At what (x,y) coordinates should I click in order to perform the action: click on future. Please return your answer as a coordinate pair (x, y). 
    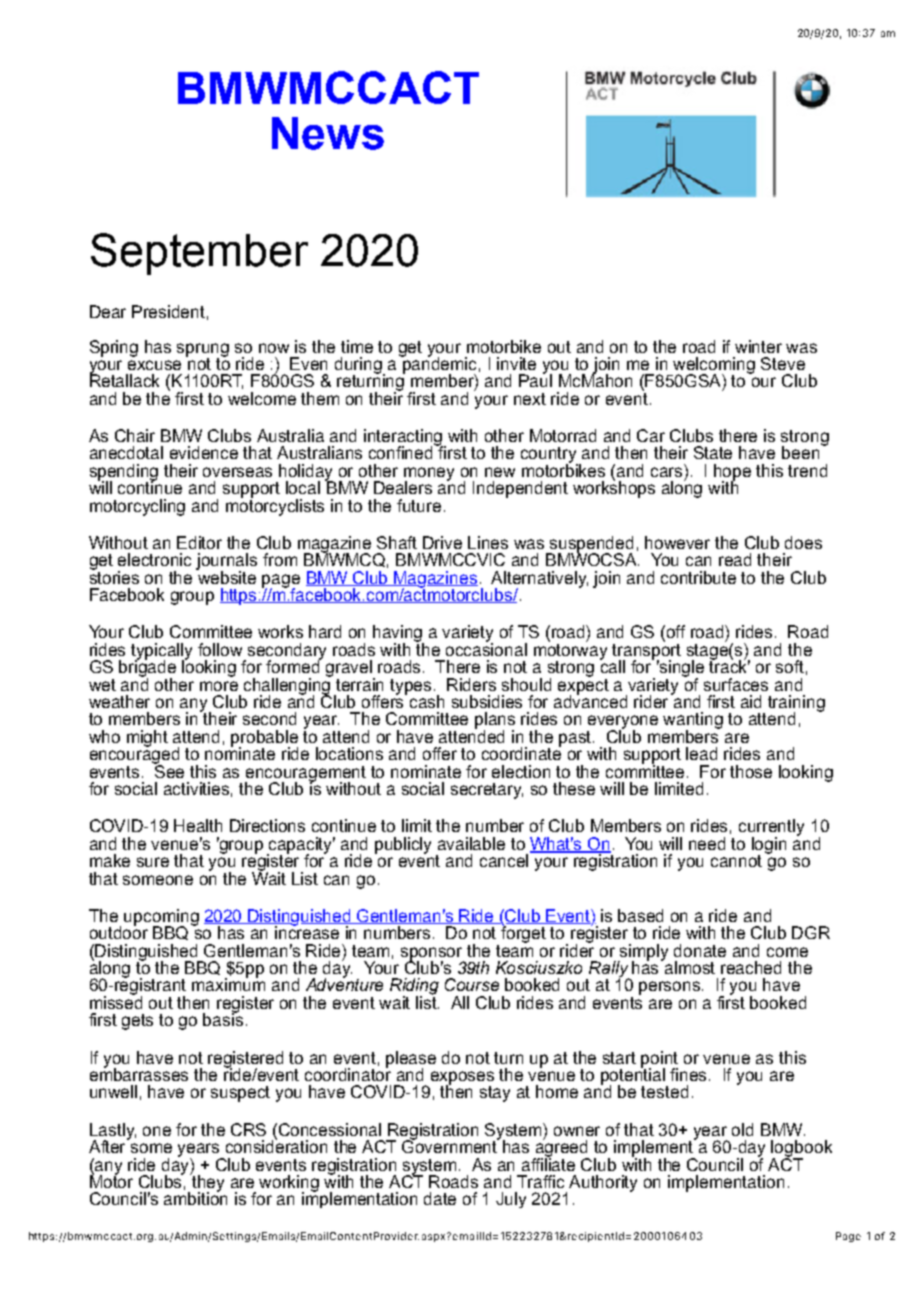
    Looking at the image, I should click on (419, 505).
